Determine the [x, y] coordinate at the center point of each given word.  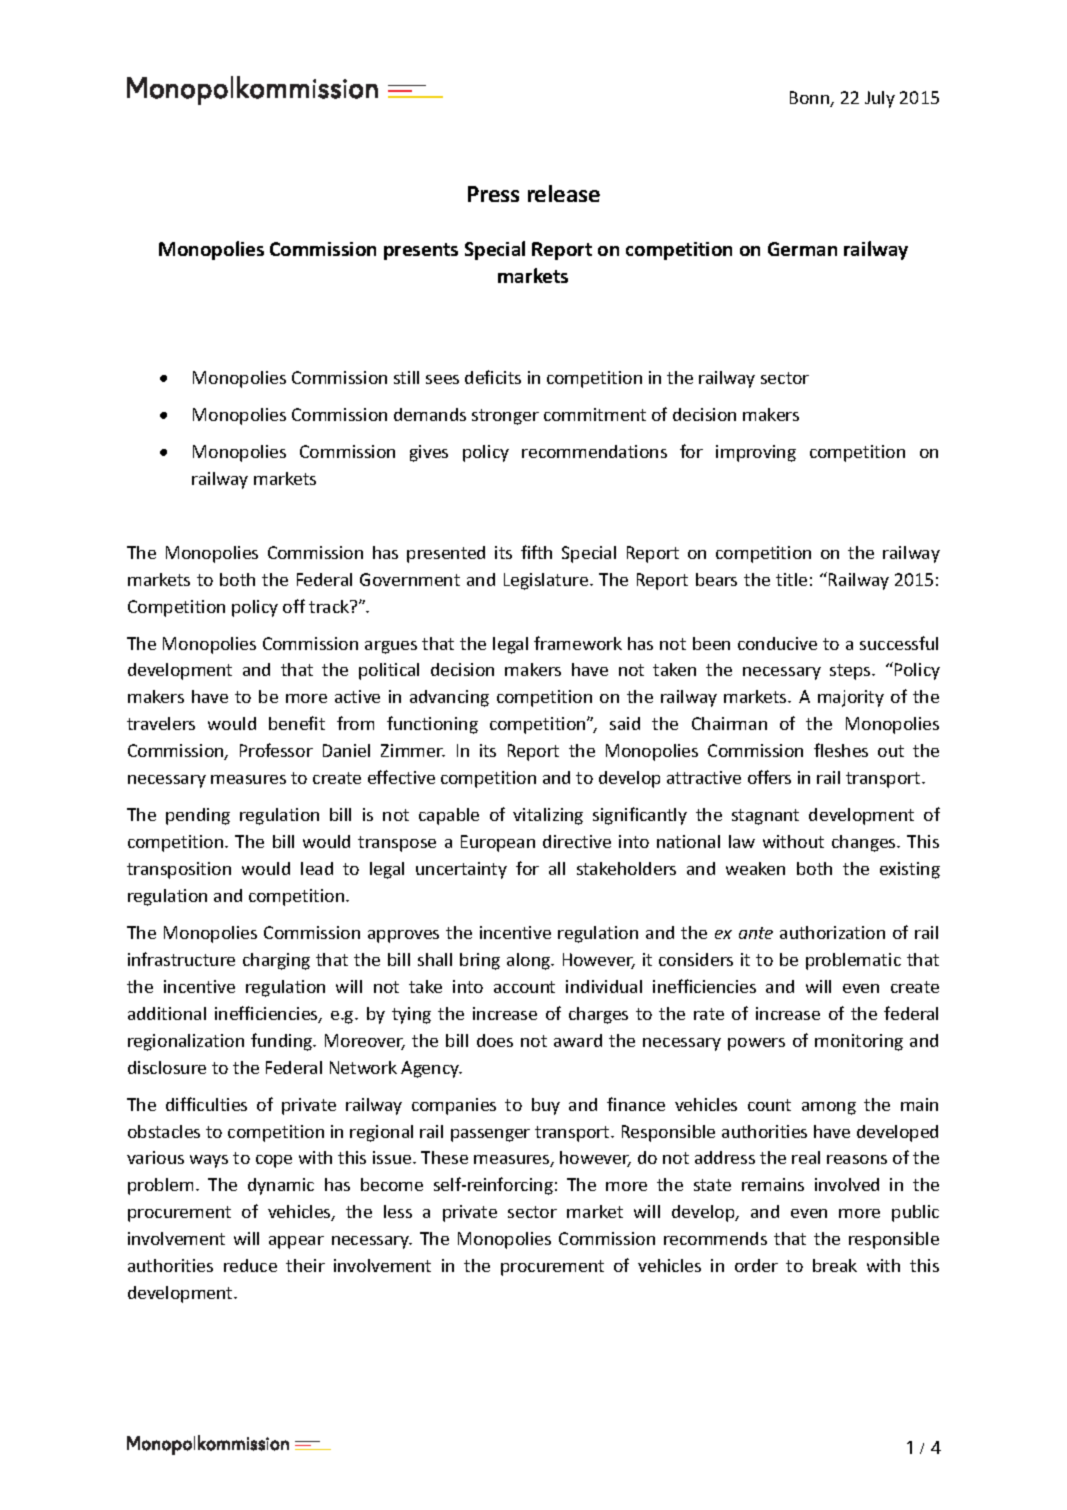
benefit [297, 723]
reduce [250, 1265]
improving [756, 453]
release [564, 193]
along [530, 961]
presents [421, 251]
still [406, 377]
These [444, 1157]
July [880, 99]
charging [276, 961]
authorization [832, 932]
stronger [505, 417]
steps [851, 672]
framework [578, 643]
